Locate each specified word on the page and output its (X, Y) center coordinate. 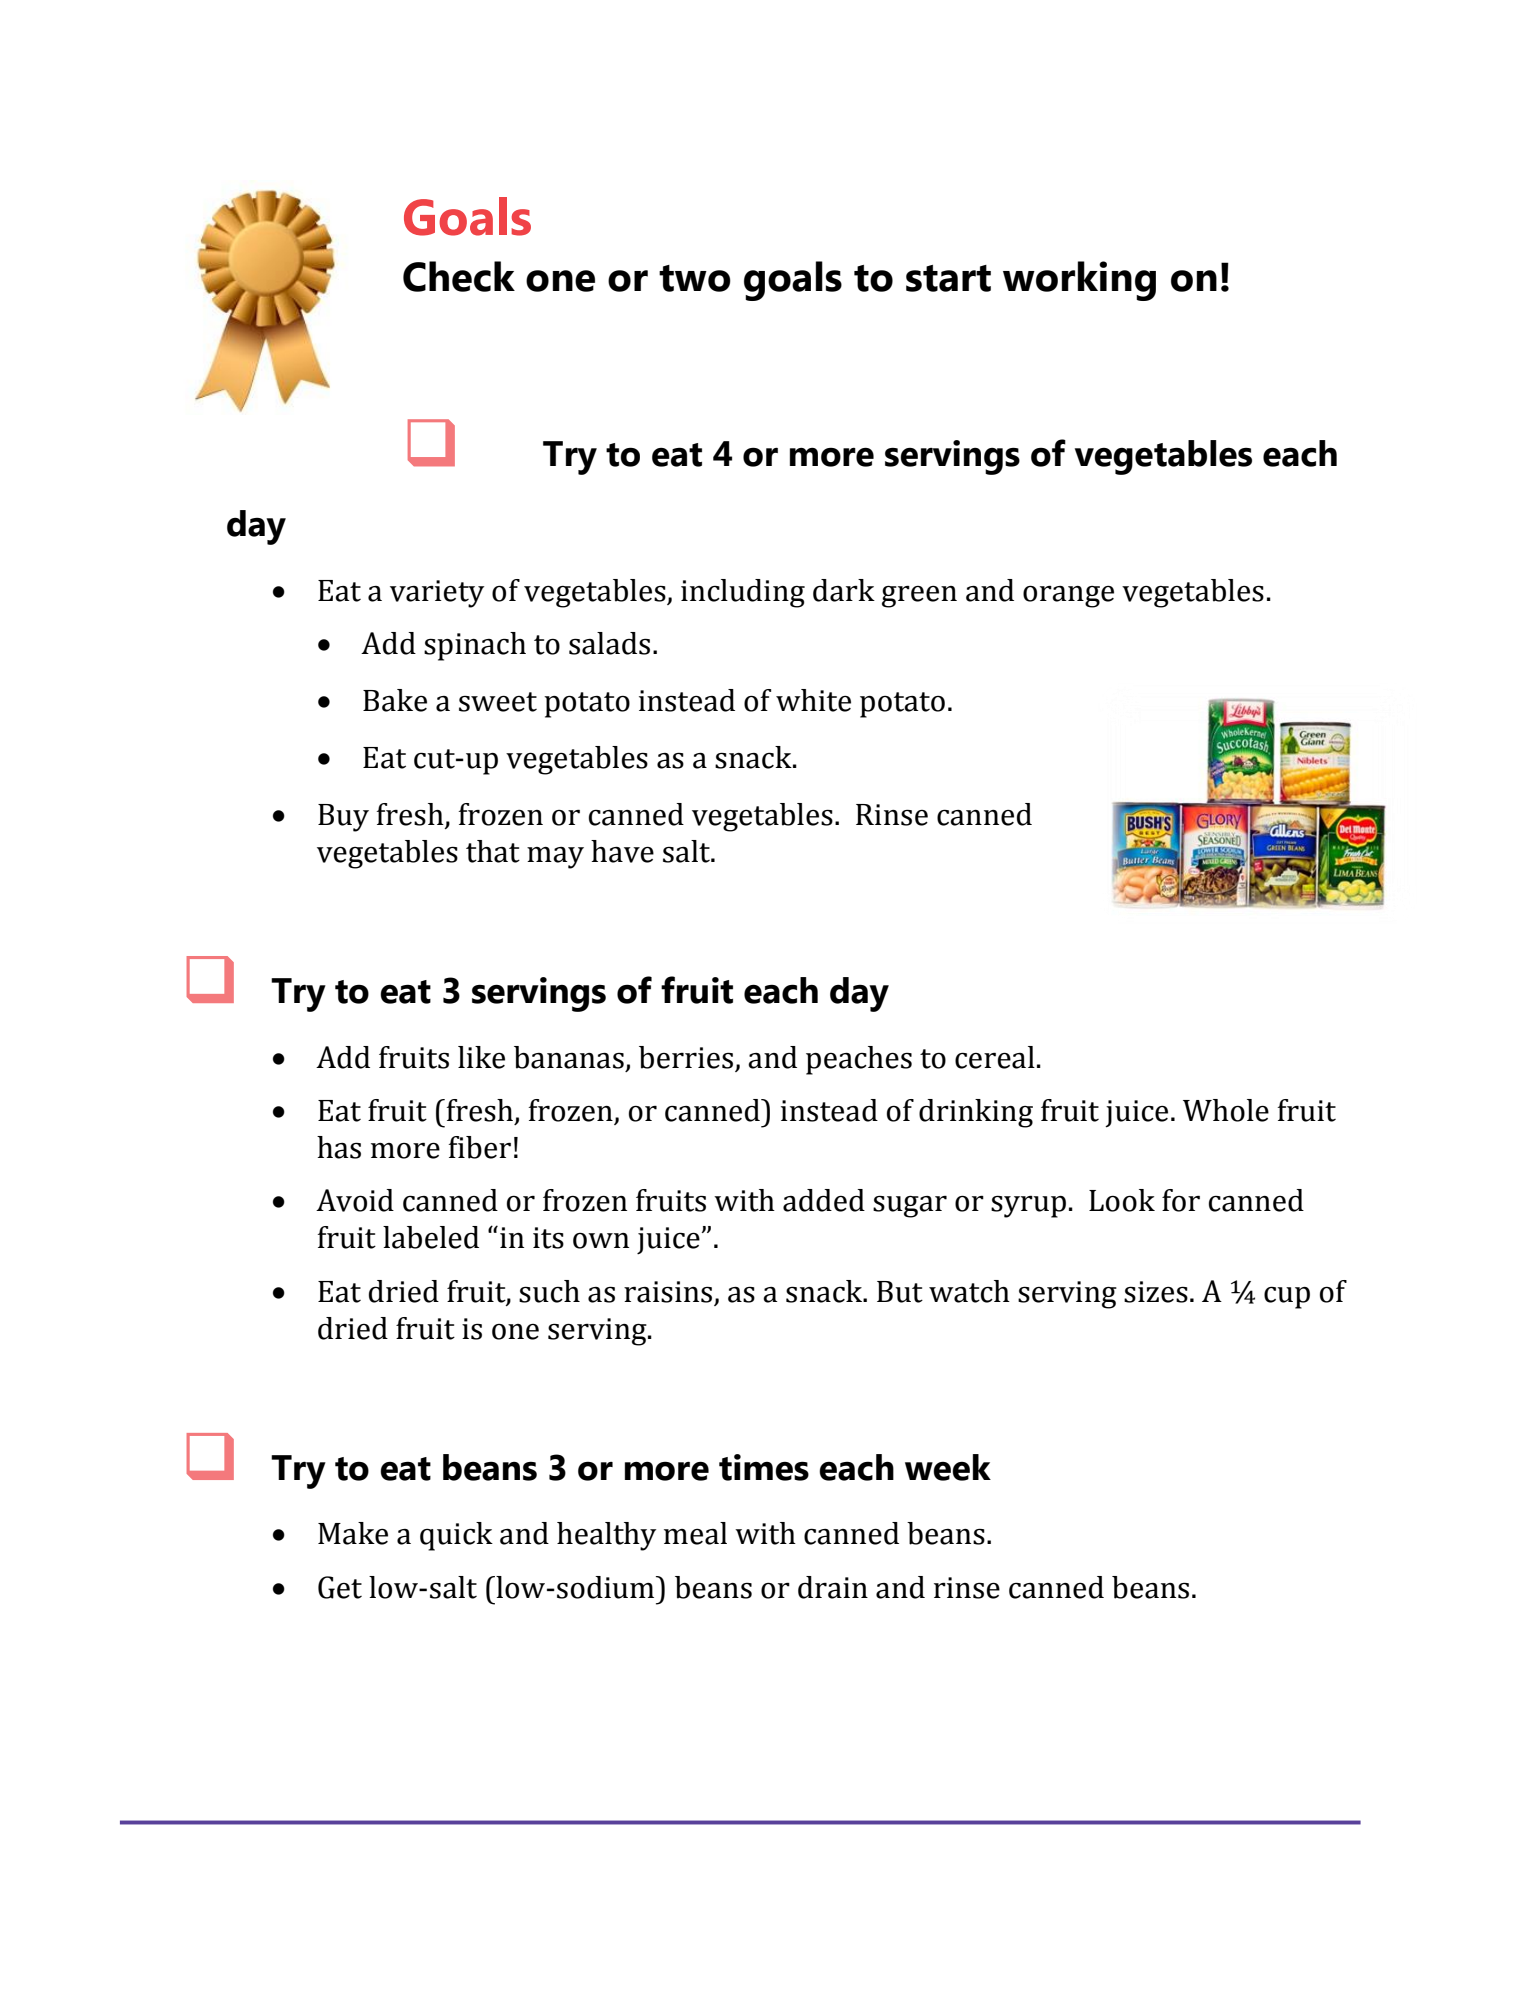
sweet (498, 702)
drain (833, 1587)
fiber (480, 1147)
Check (459, 276)
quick (456, 1536)
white (813, 700)
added (824, 1200)
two (695, 278)
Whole (1226, 1110)
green (919, 596)
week (948, 1467)
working (1079, 281)
